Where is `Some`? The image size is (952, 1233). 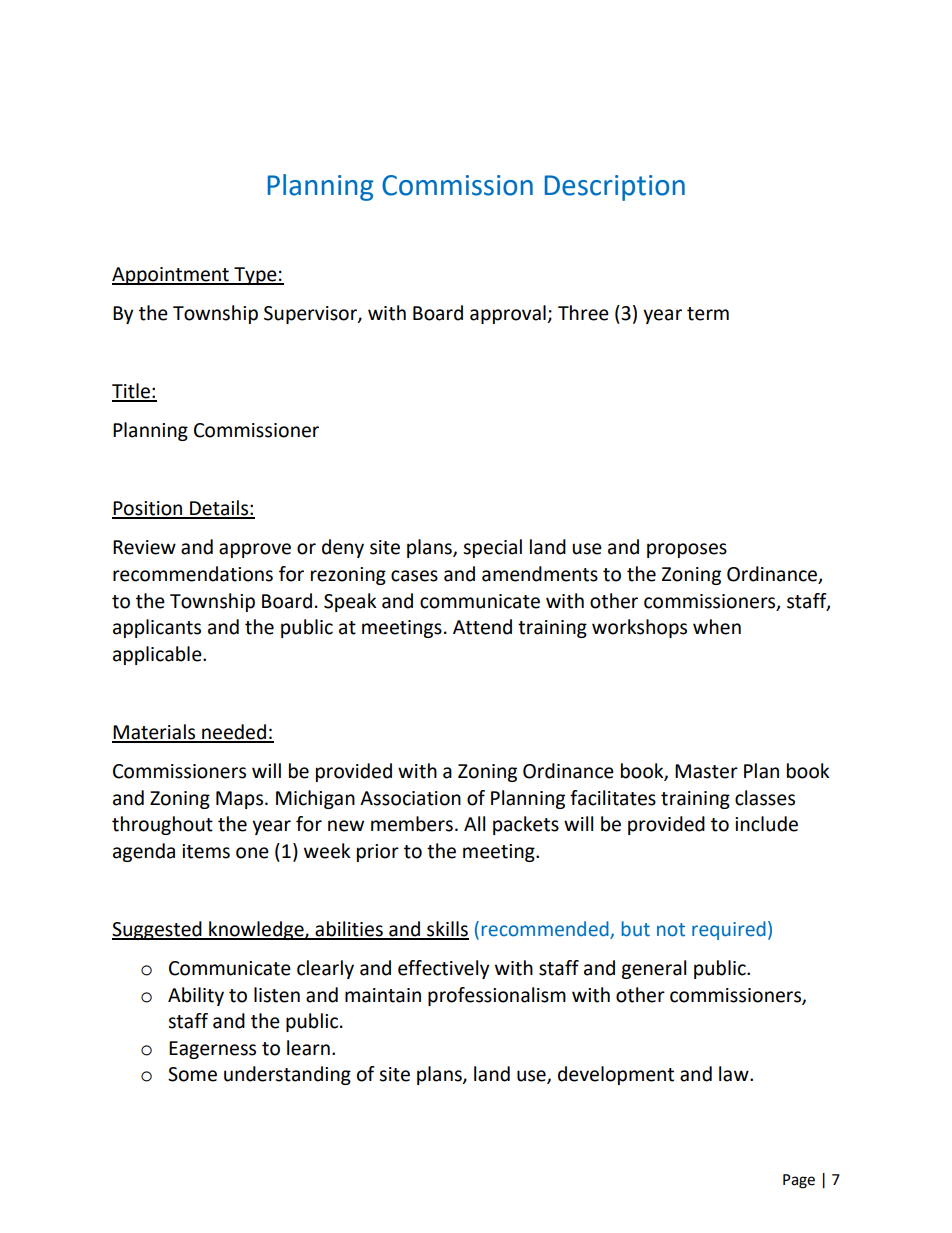 Some is located at coordinates (192, 1074).
